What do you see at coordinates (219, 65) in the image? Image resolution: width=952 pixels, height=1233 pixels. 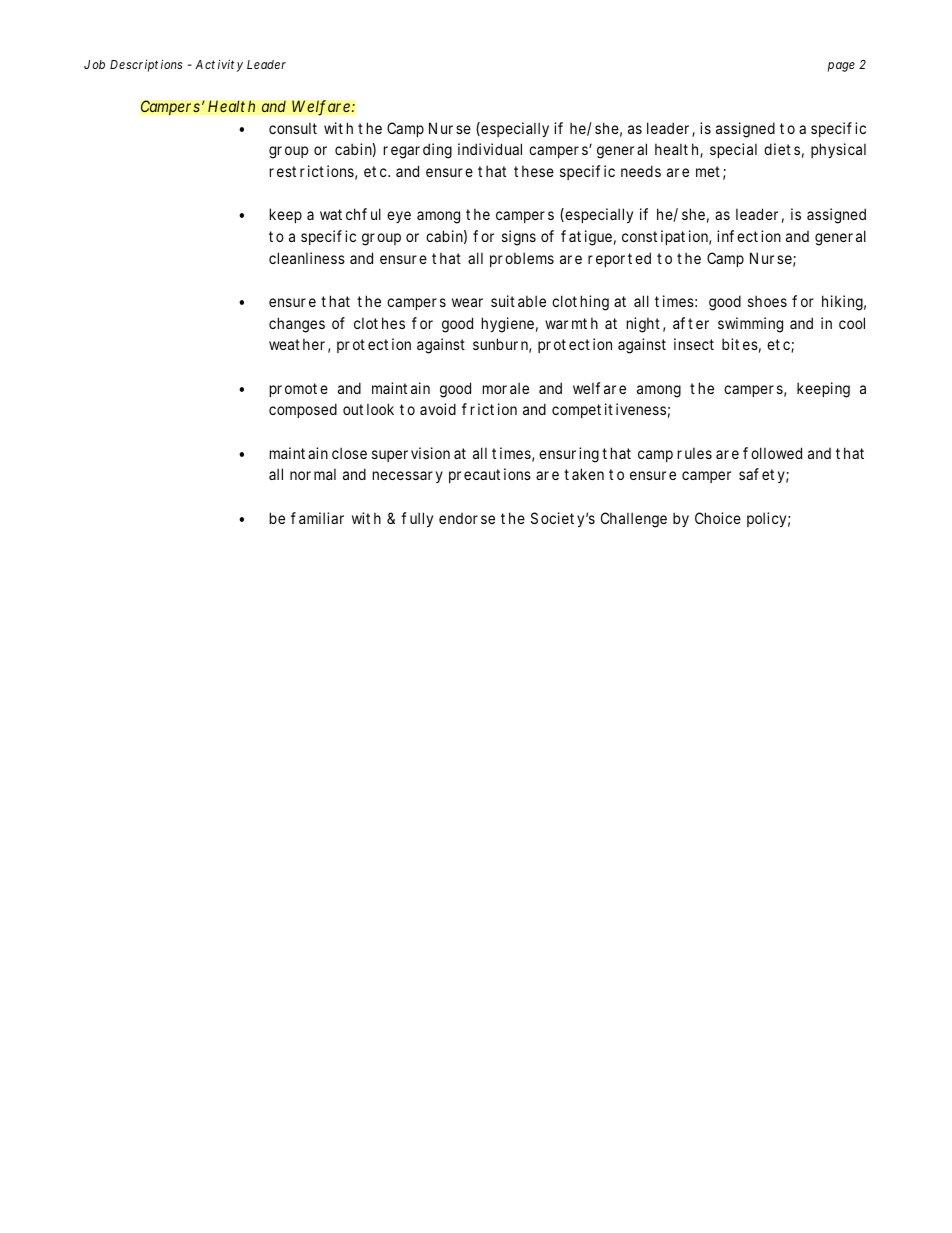 I see `Activity` at bounding box center [219, 65].
